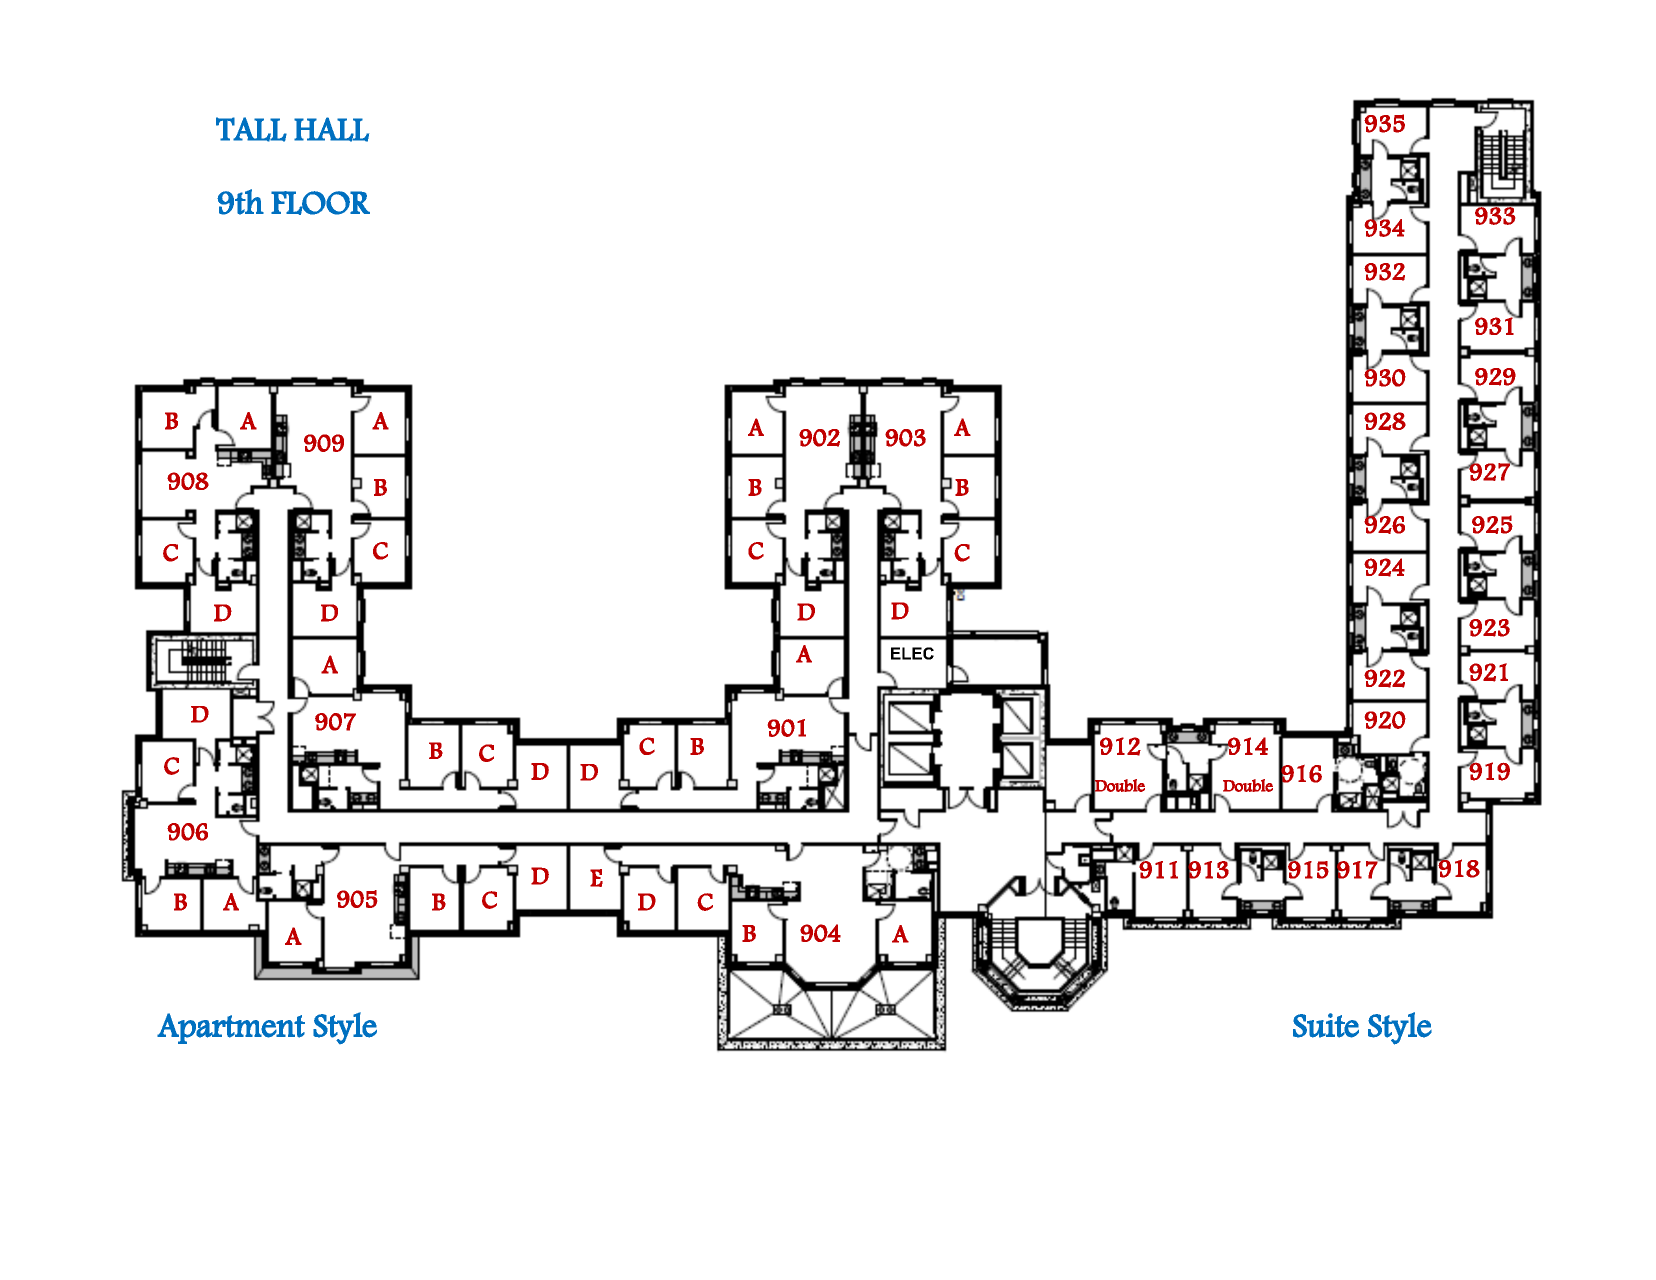 The width and height of the document is (1656, 1280). What do you see at coordinates (320, 203) in the document?
I see `FLOOR` at bounding box center [320, 203].
